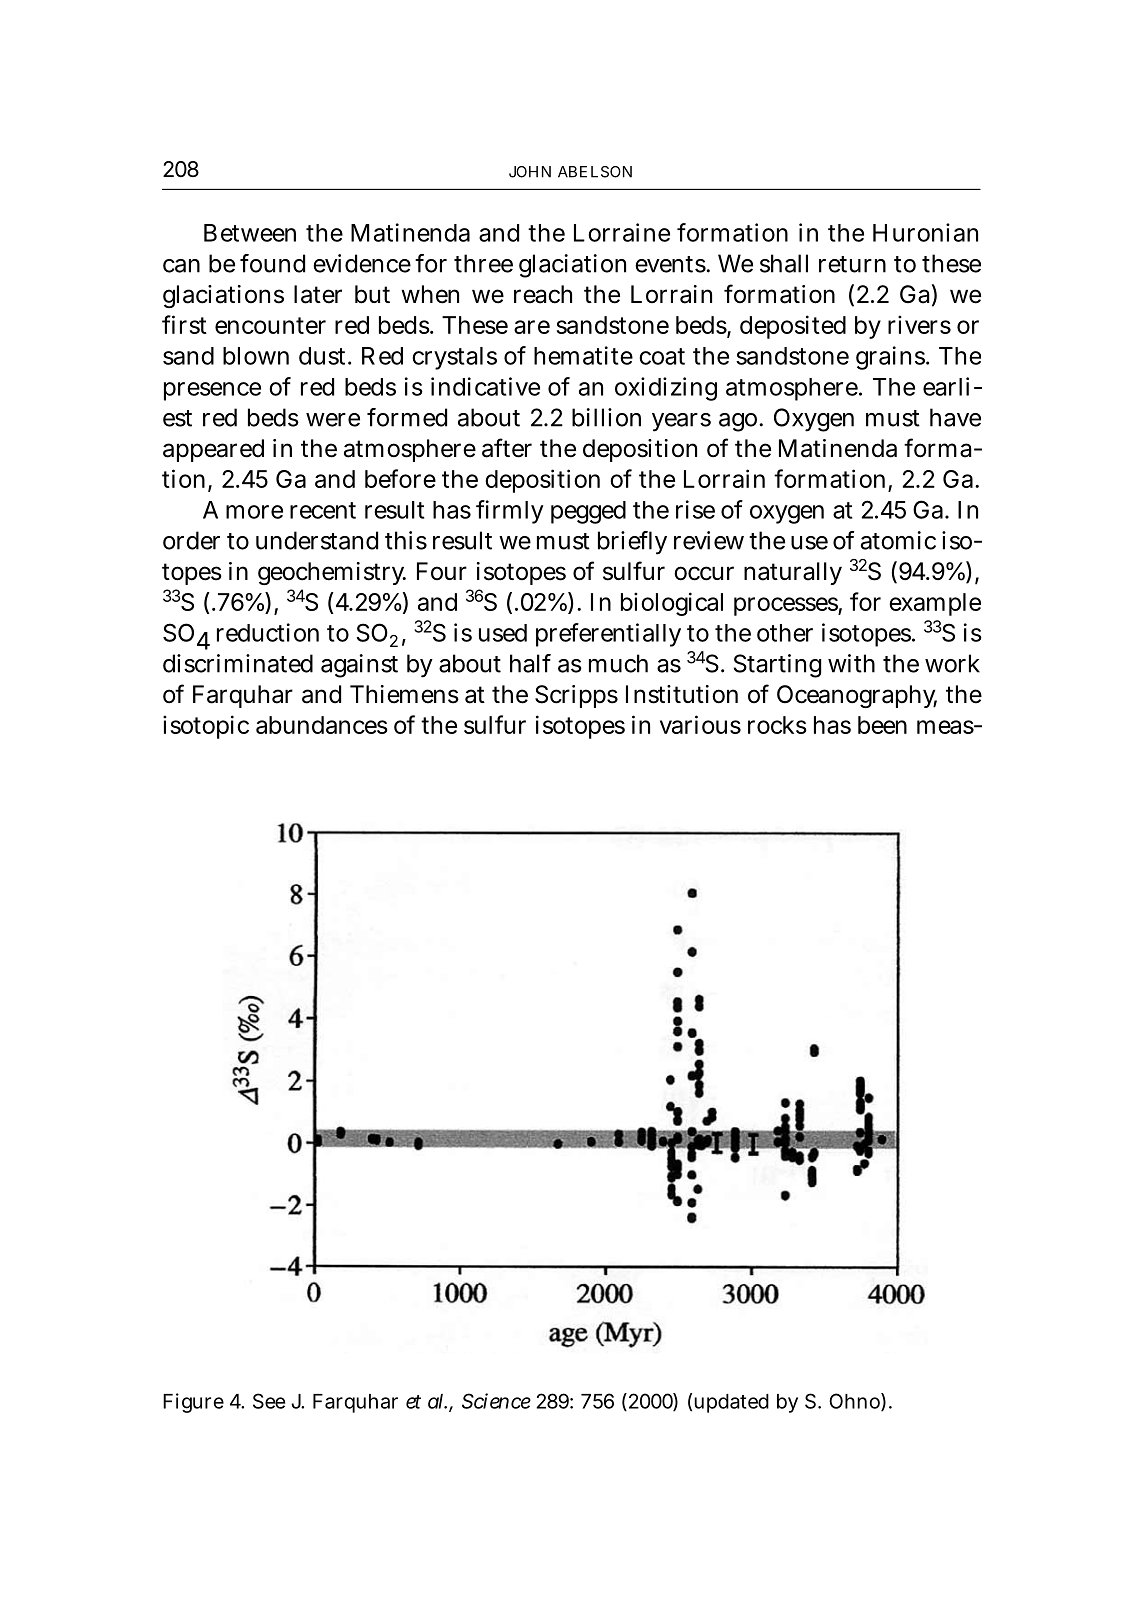 The image size is (1141, 1611). What do you see at coordinates (543, 294) in the screenshot?
I see `reach` at bounding box center [543, 294].
